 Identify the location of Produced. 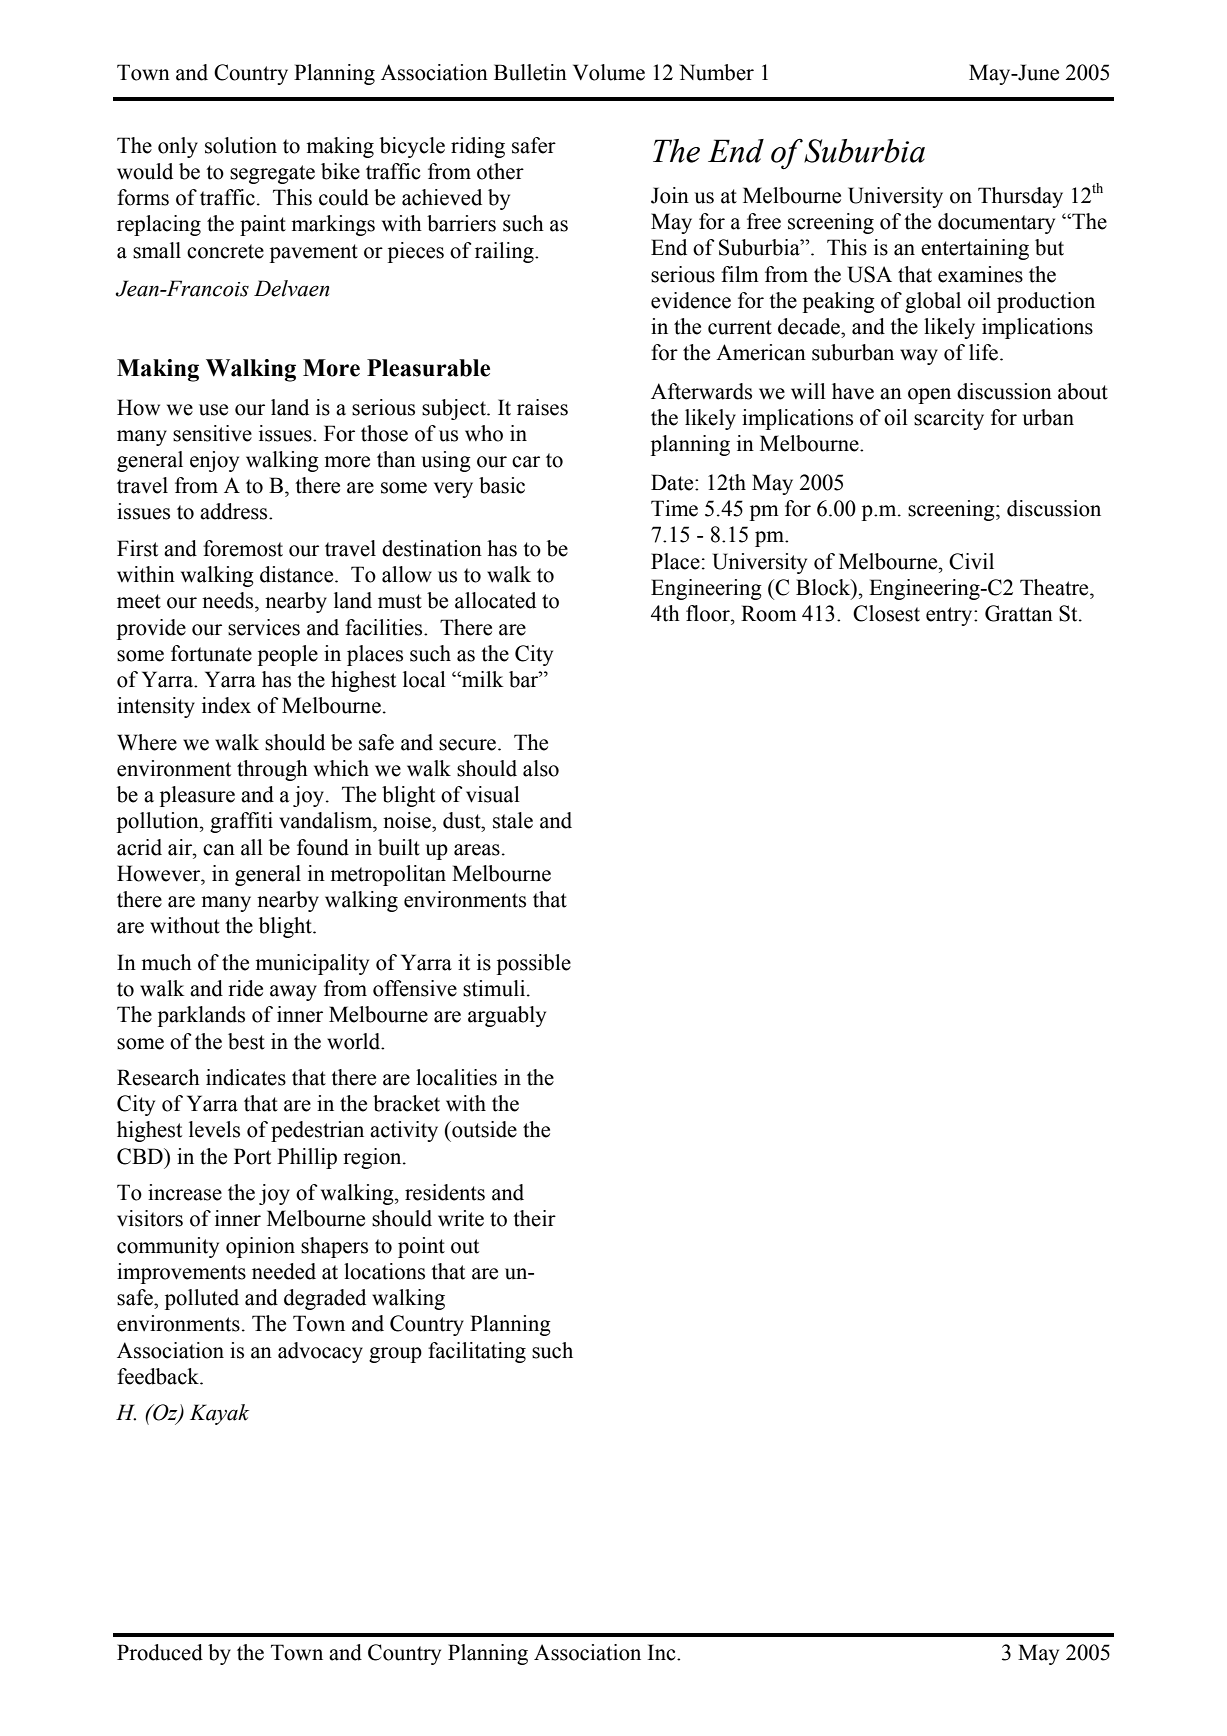
(160, 1652).
